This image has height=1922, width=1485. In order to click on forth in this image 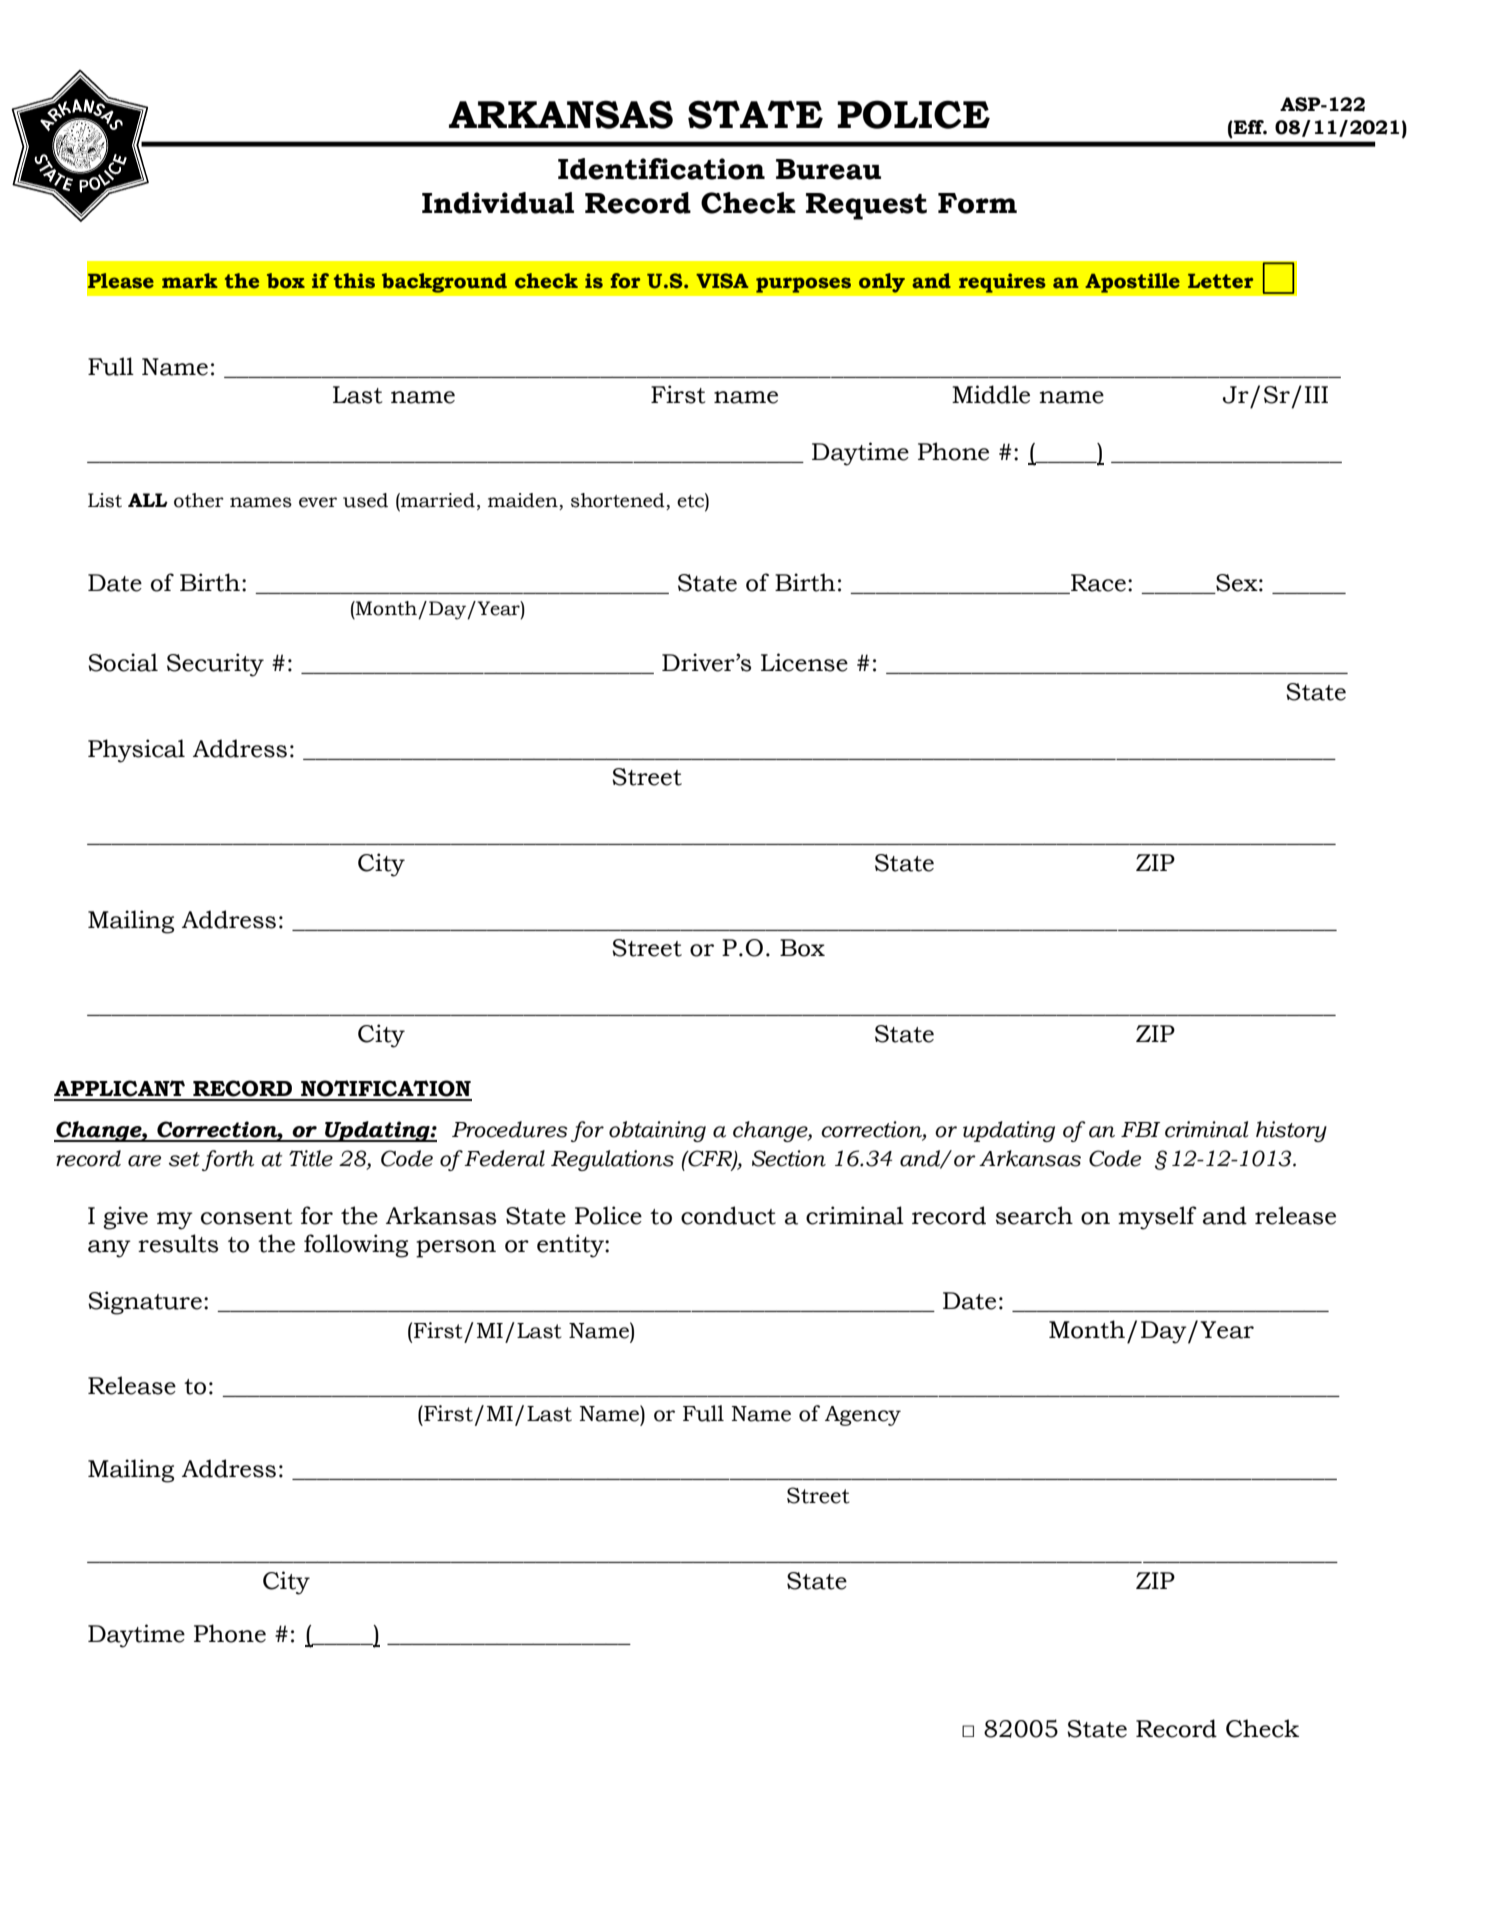, I will do `click(228, 1160)`.
